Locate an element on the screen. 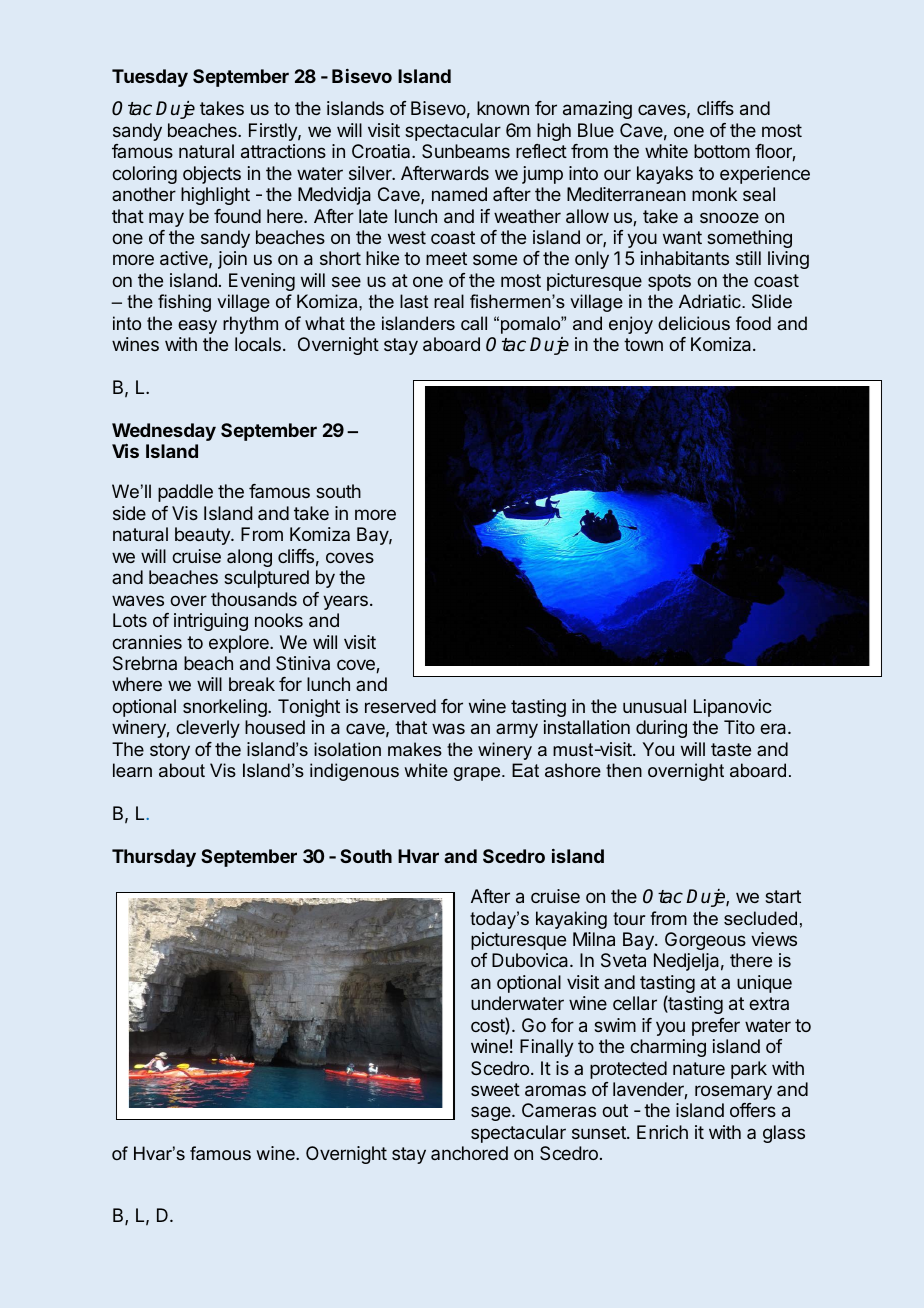  anchored is located at coordinates (469, 1153).
